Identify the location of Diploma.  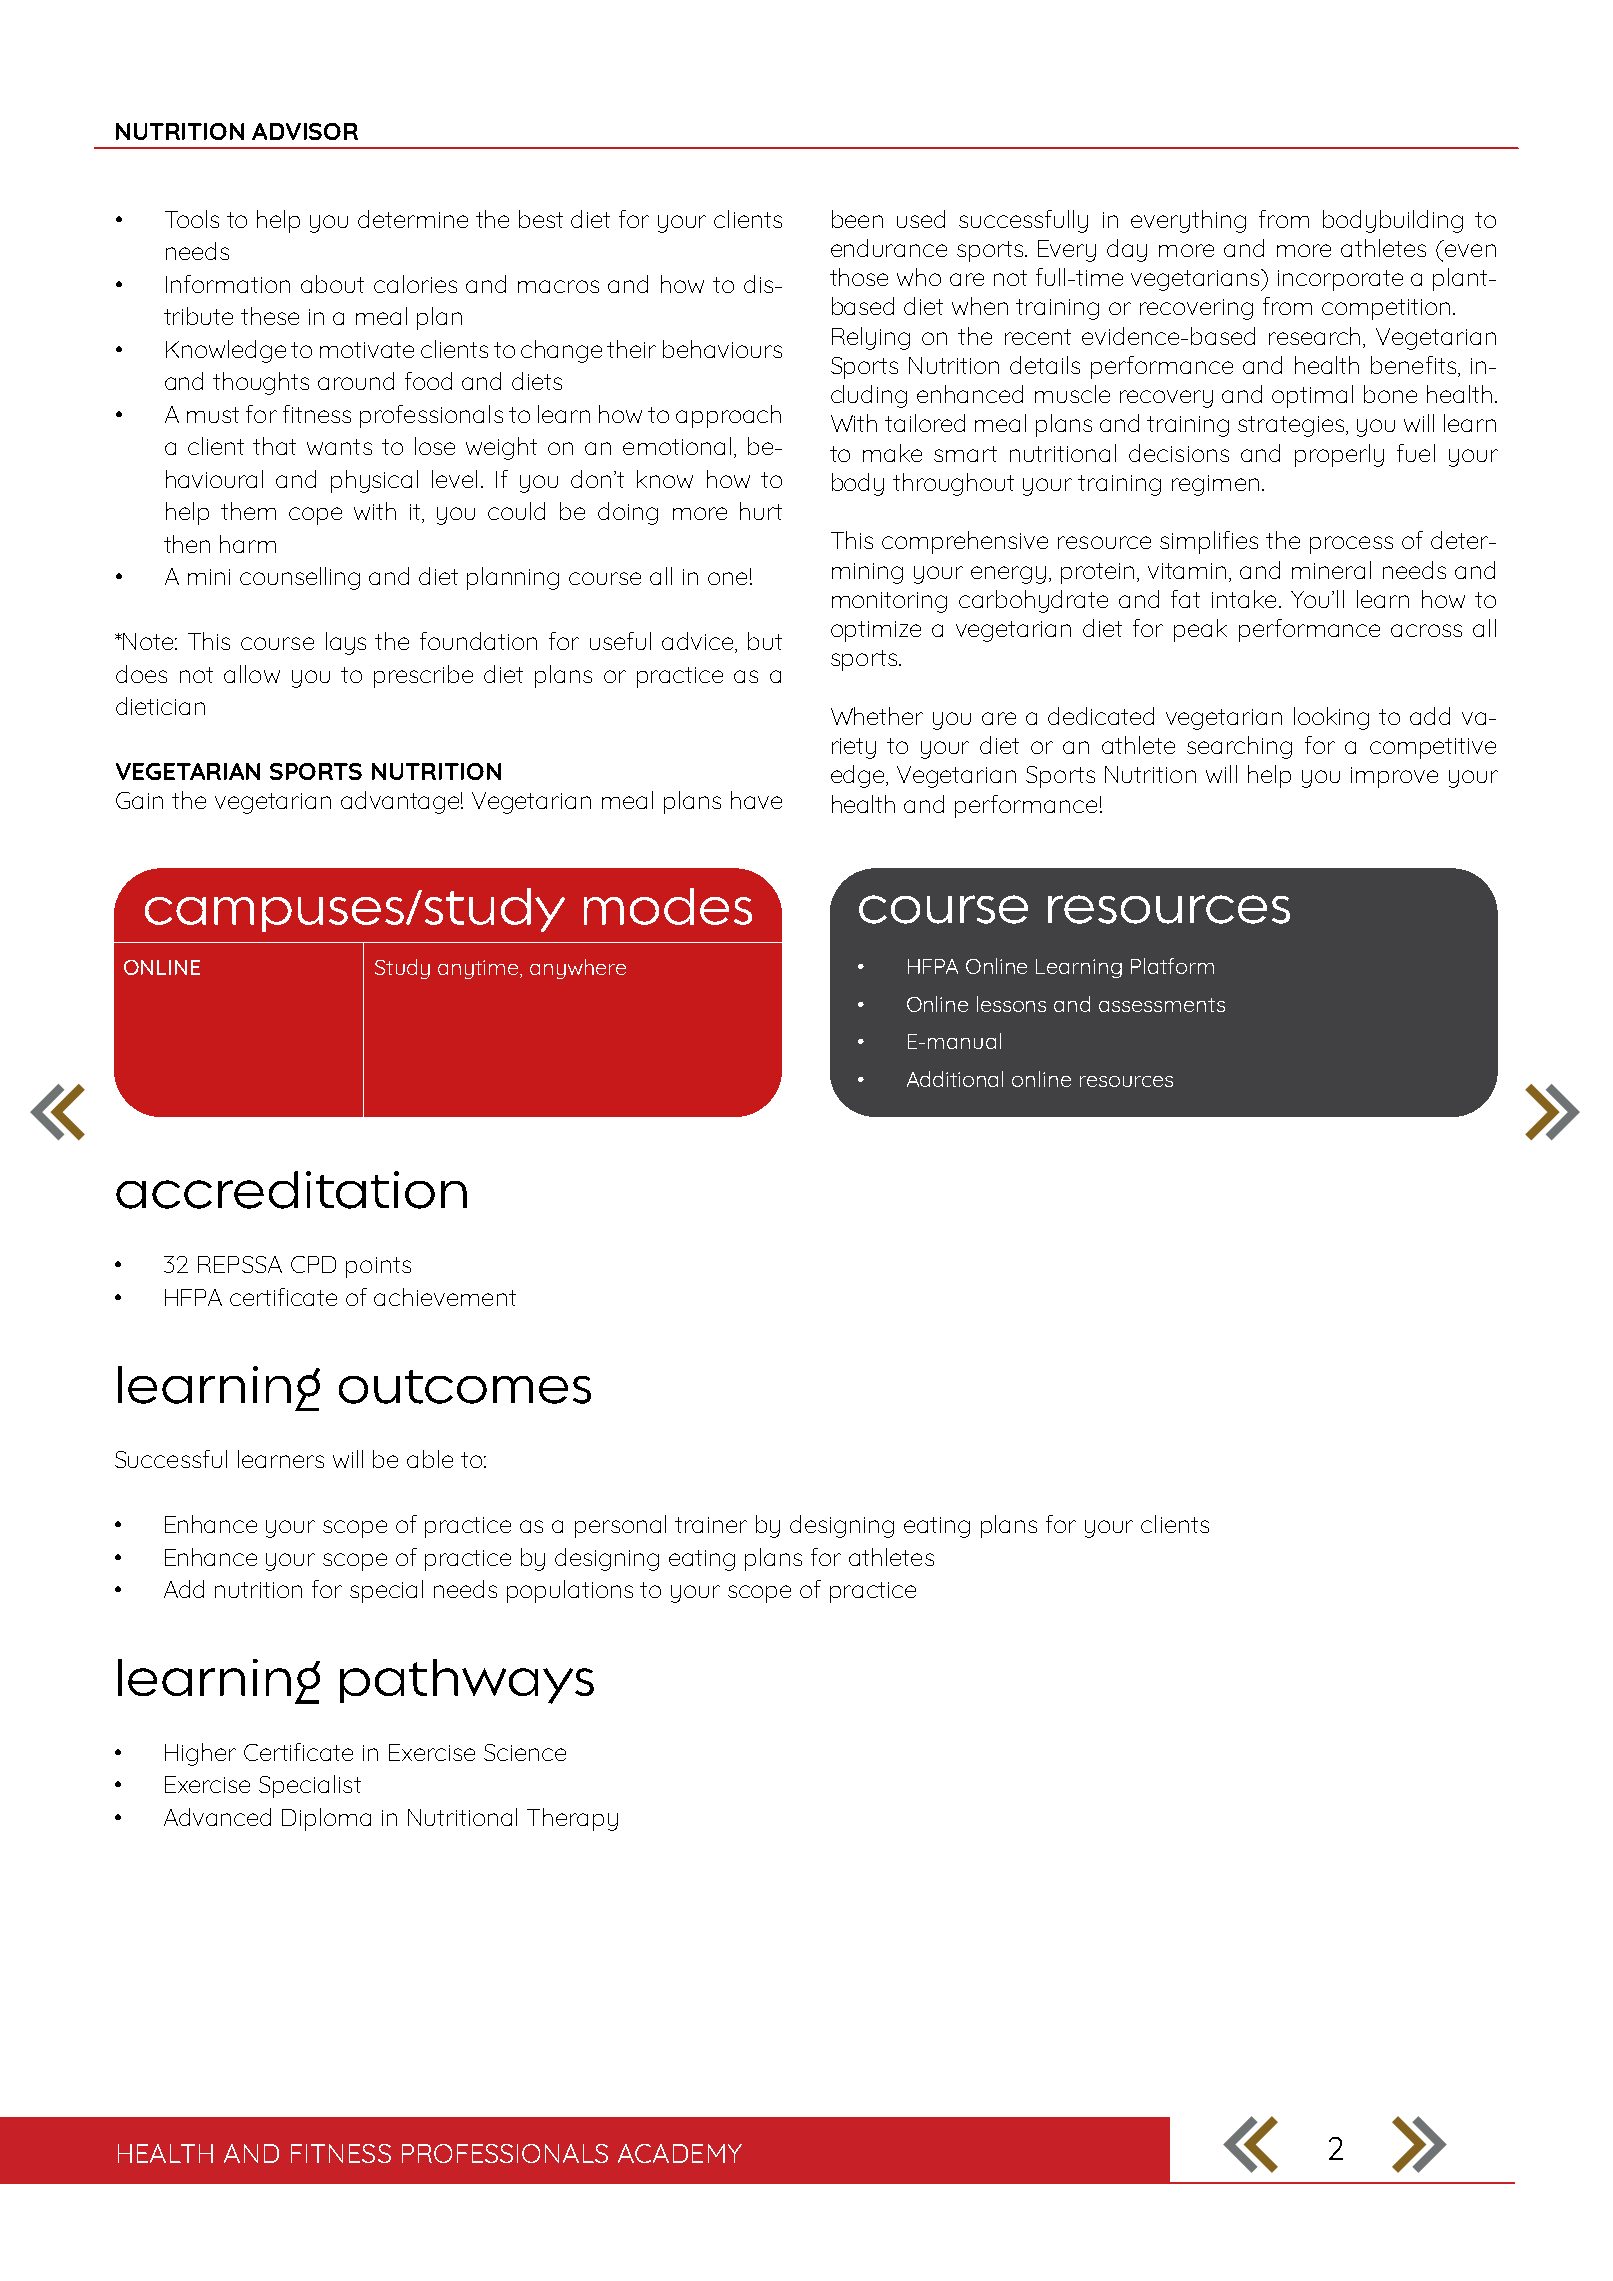
(326, 1819).
